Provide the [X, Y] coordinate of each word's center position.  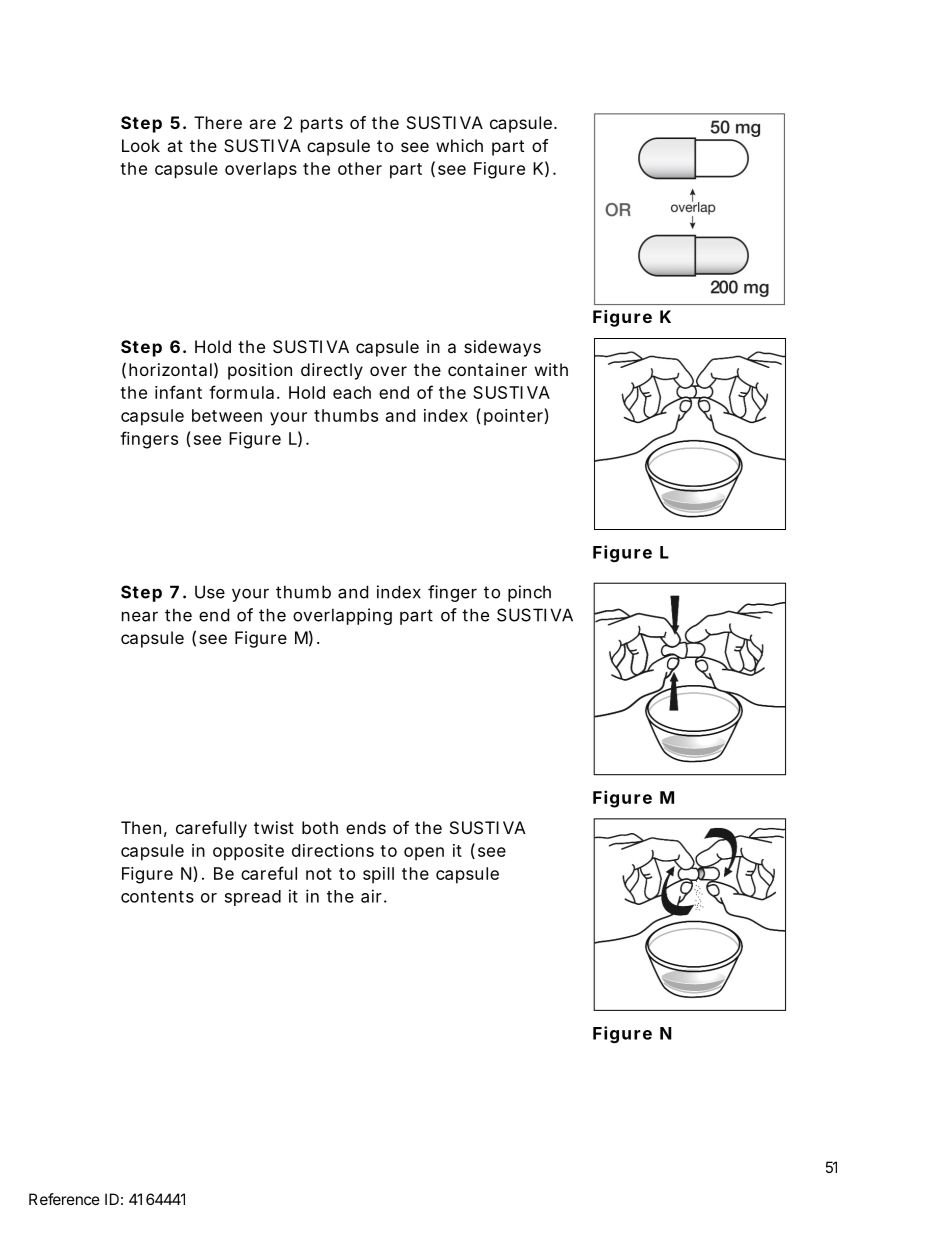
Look [141, 145]
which [459, 145]
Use [210, 592]
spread [253, 898]
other [360, 168]
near [140, 616]
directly [332, 371]
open [424, 854]
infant [178, 392]
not [319, 874]
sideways [502, 348]
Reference [64, 1199]
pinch [529, 593]
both [320, 827]
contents [157, 897]
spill [378, 875]
